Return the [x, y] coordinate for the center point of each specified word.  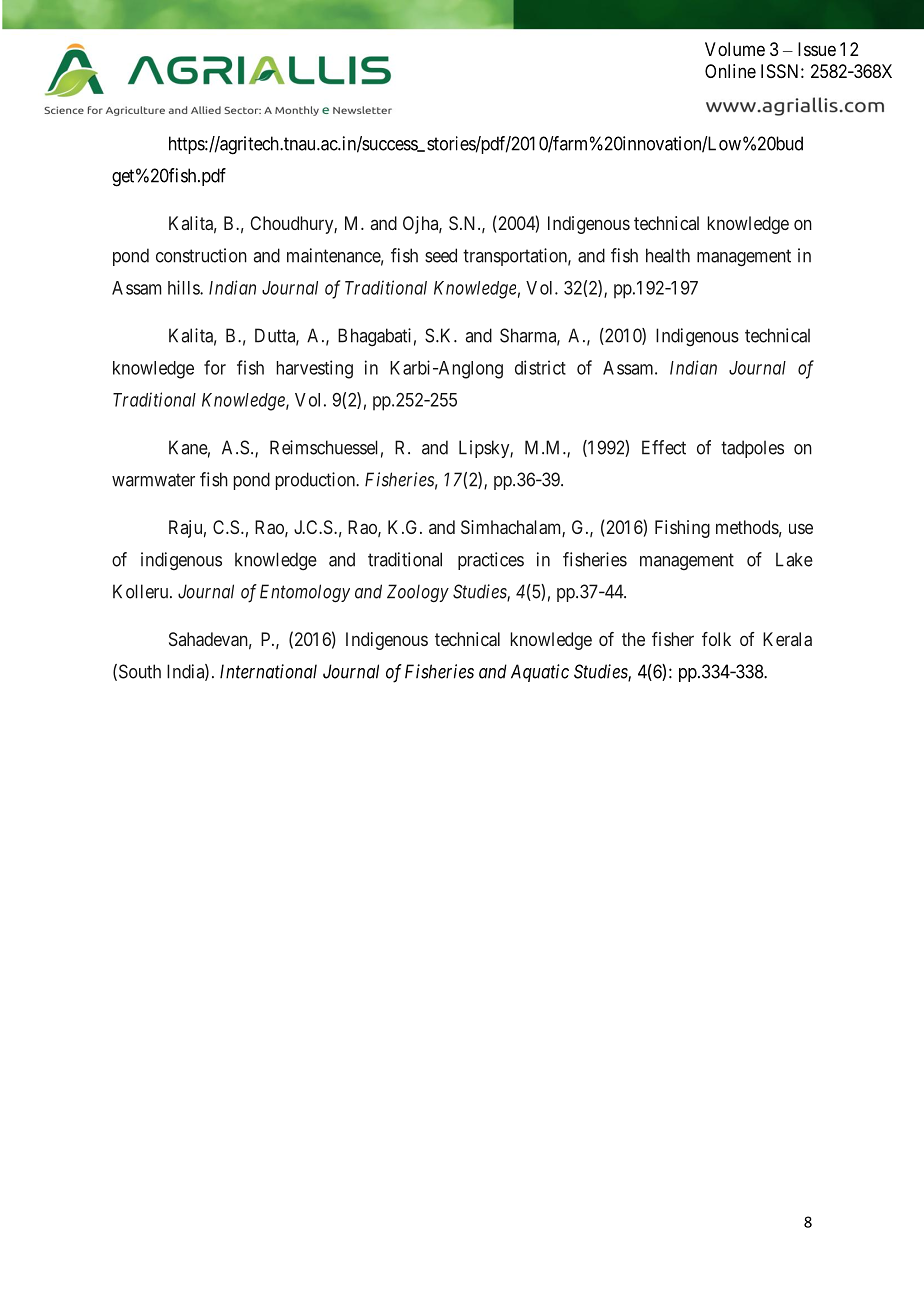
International [268, 671]
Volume [735, 49]
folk [716, 639]
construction [201, 255]
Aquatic [540, 673]
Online [730, 71]
